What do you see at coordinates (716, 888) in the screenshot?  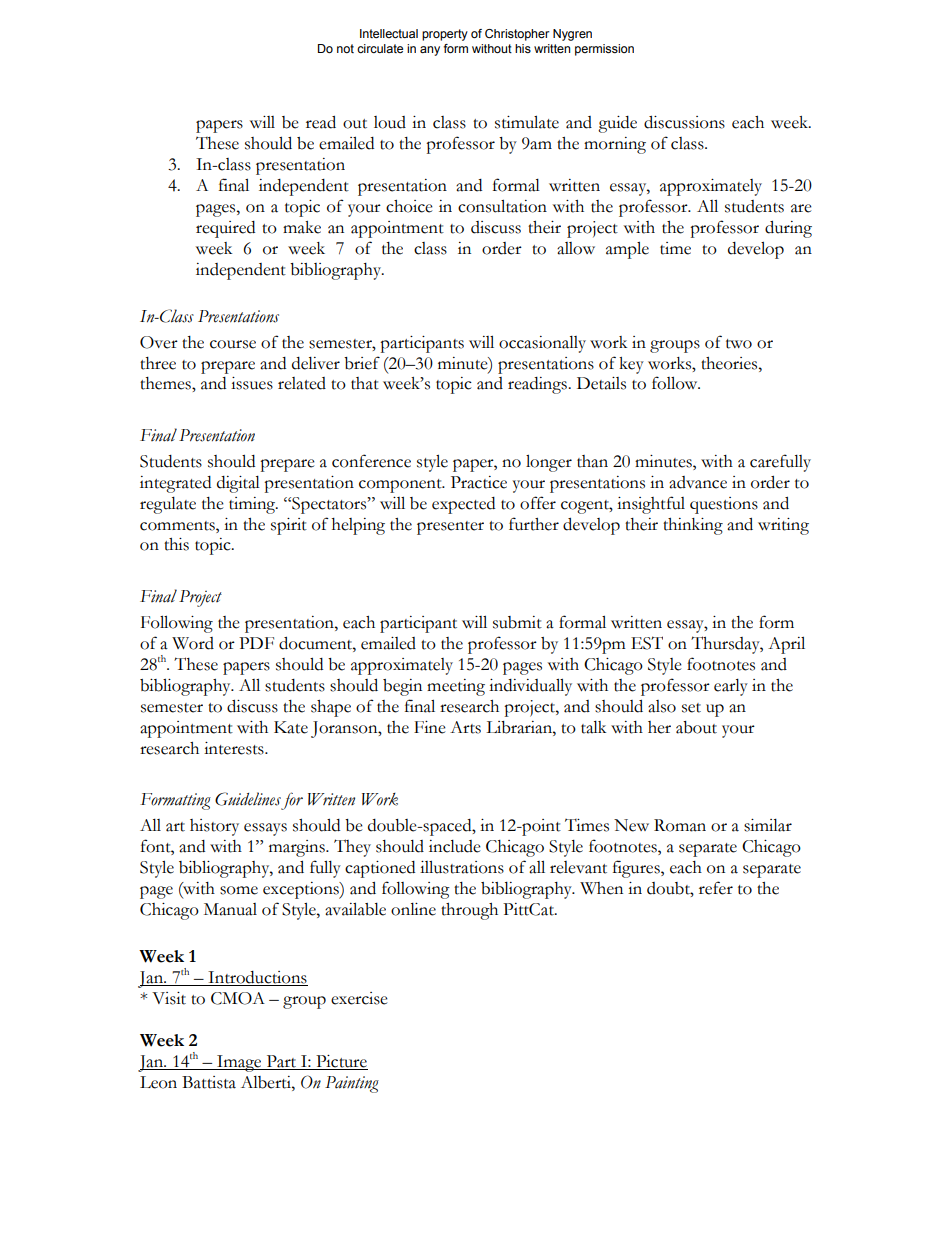 I see `refer` at bounding box center [716, 888].
